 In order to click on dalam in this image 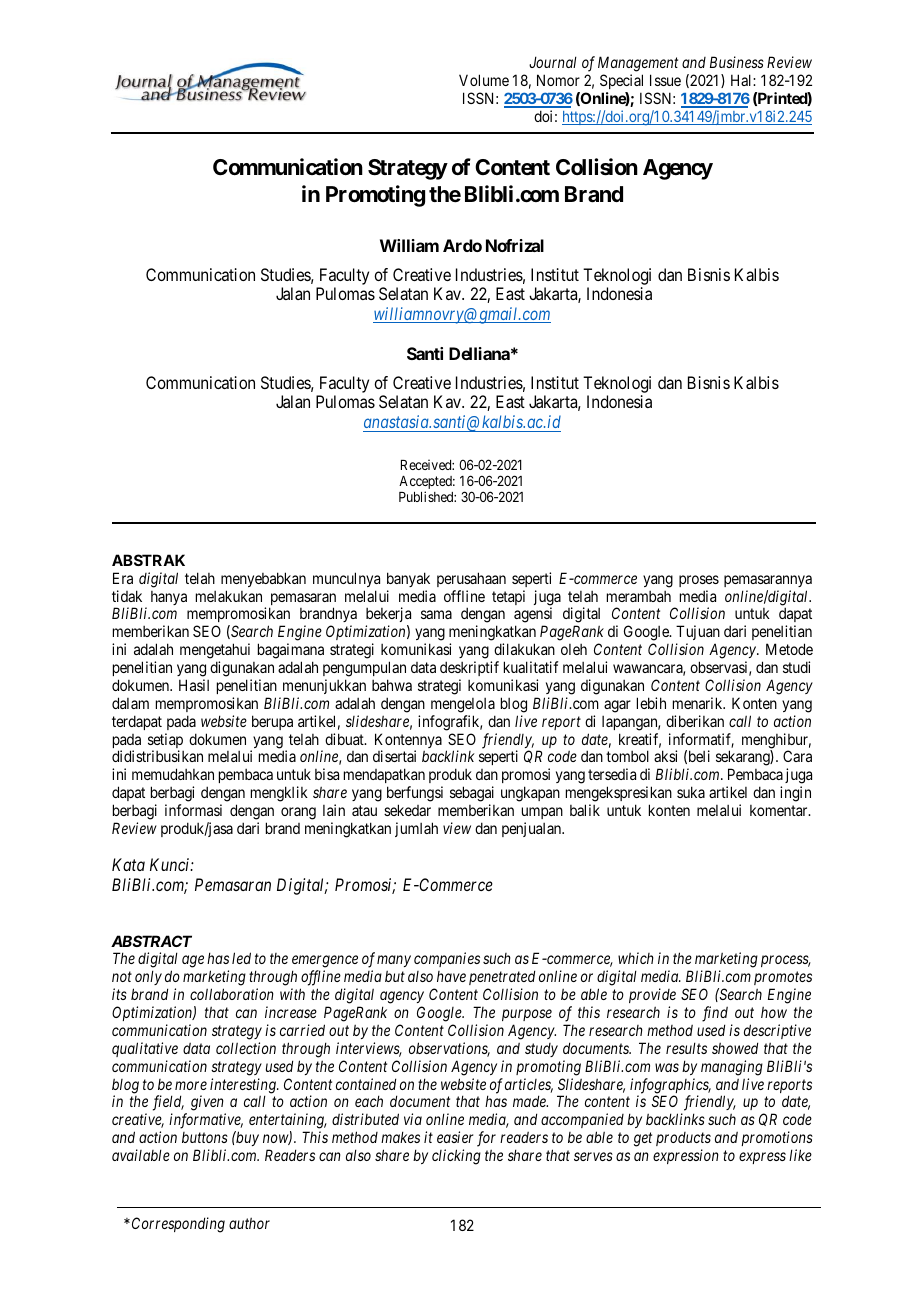, I will do `click(130, 703)`.
